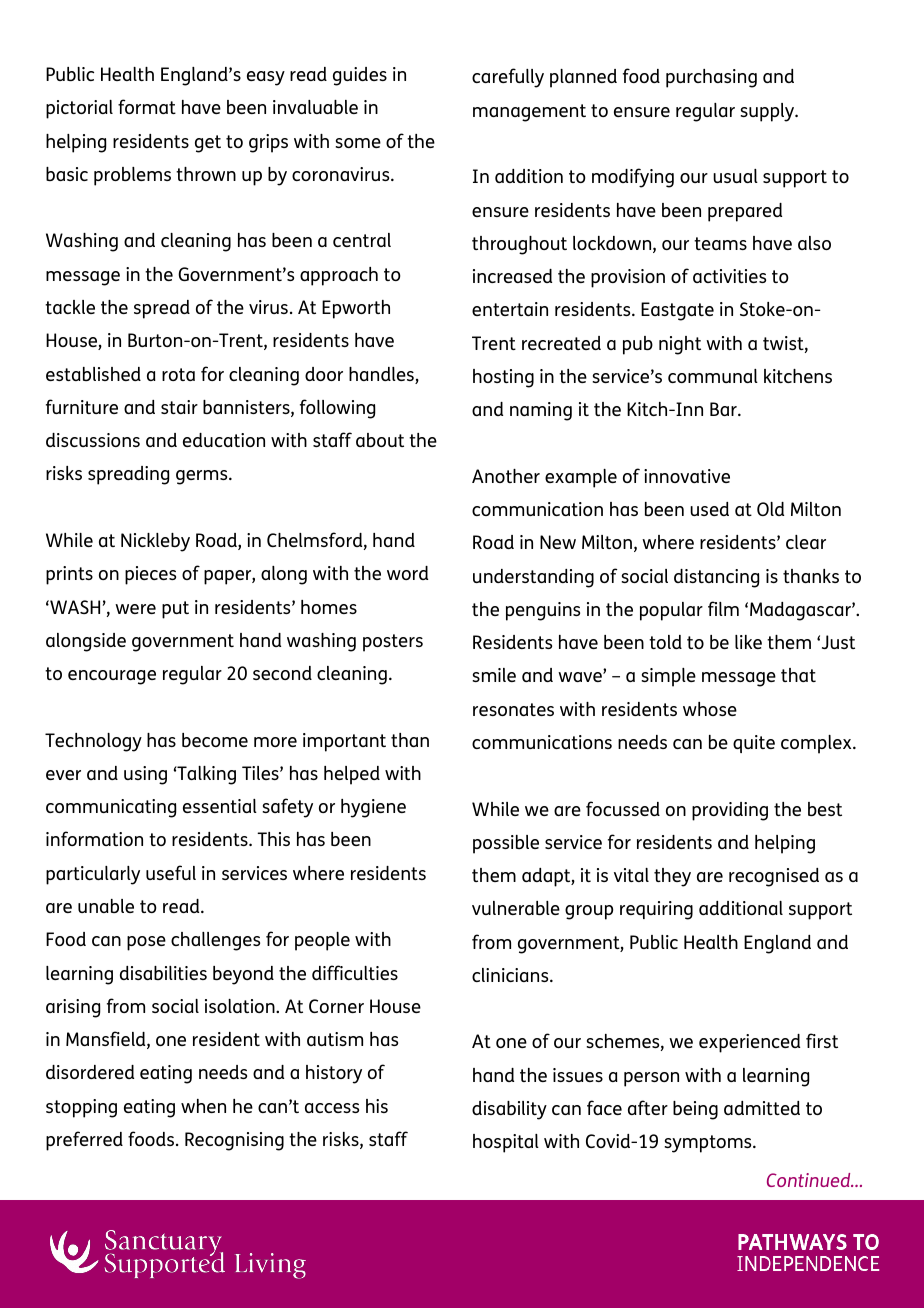 The image size is (924, 1308). I want to click on get, so click(208, 144).
